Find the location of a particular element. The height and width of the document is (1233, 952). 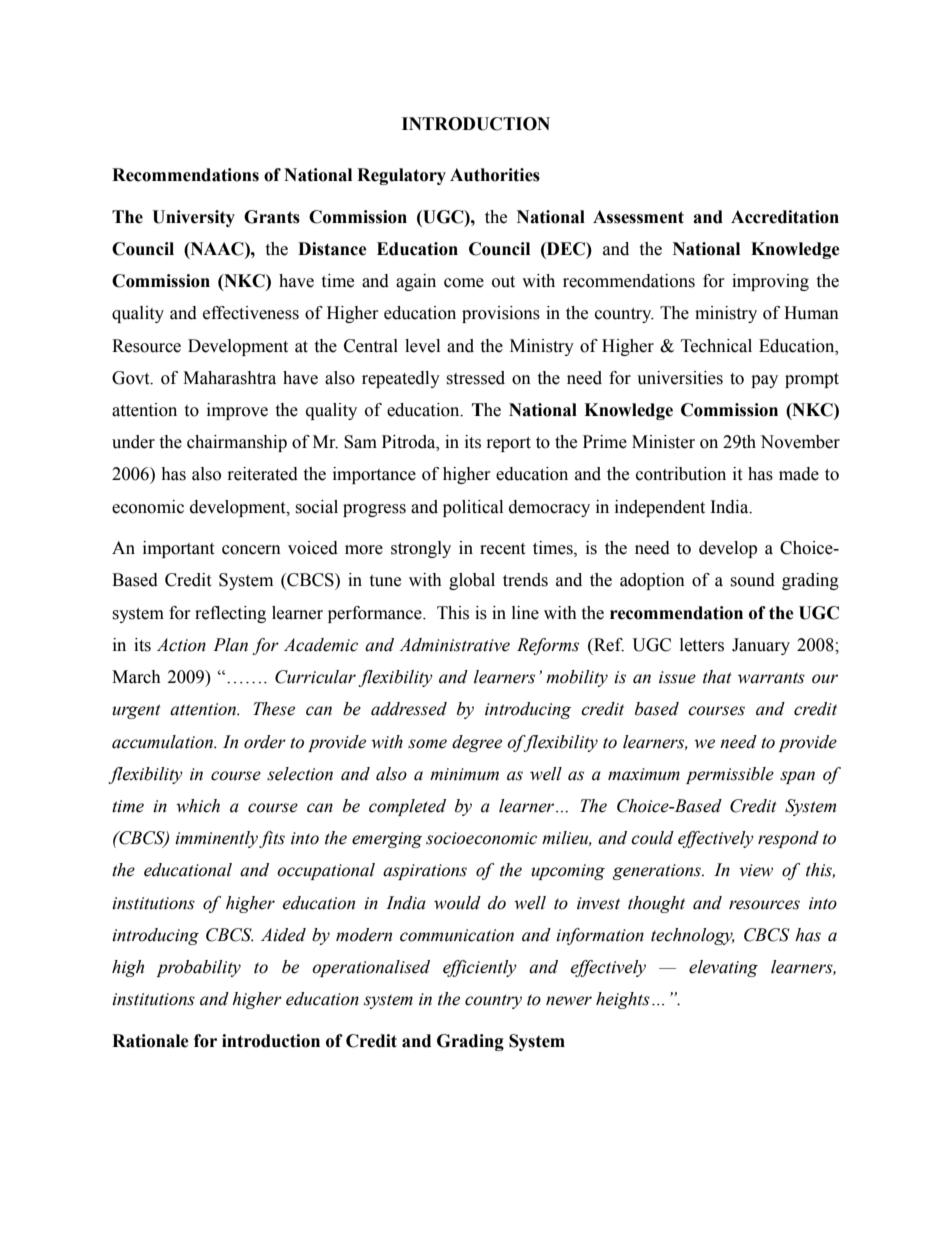

University is located at coordinates (193, 218).
